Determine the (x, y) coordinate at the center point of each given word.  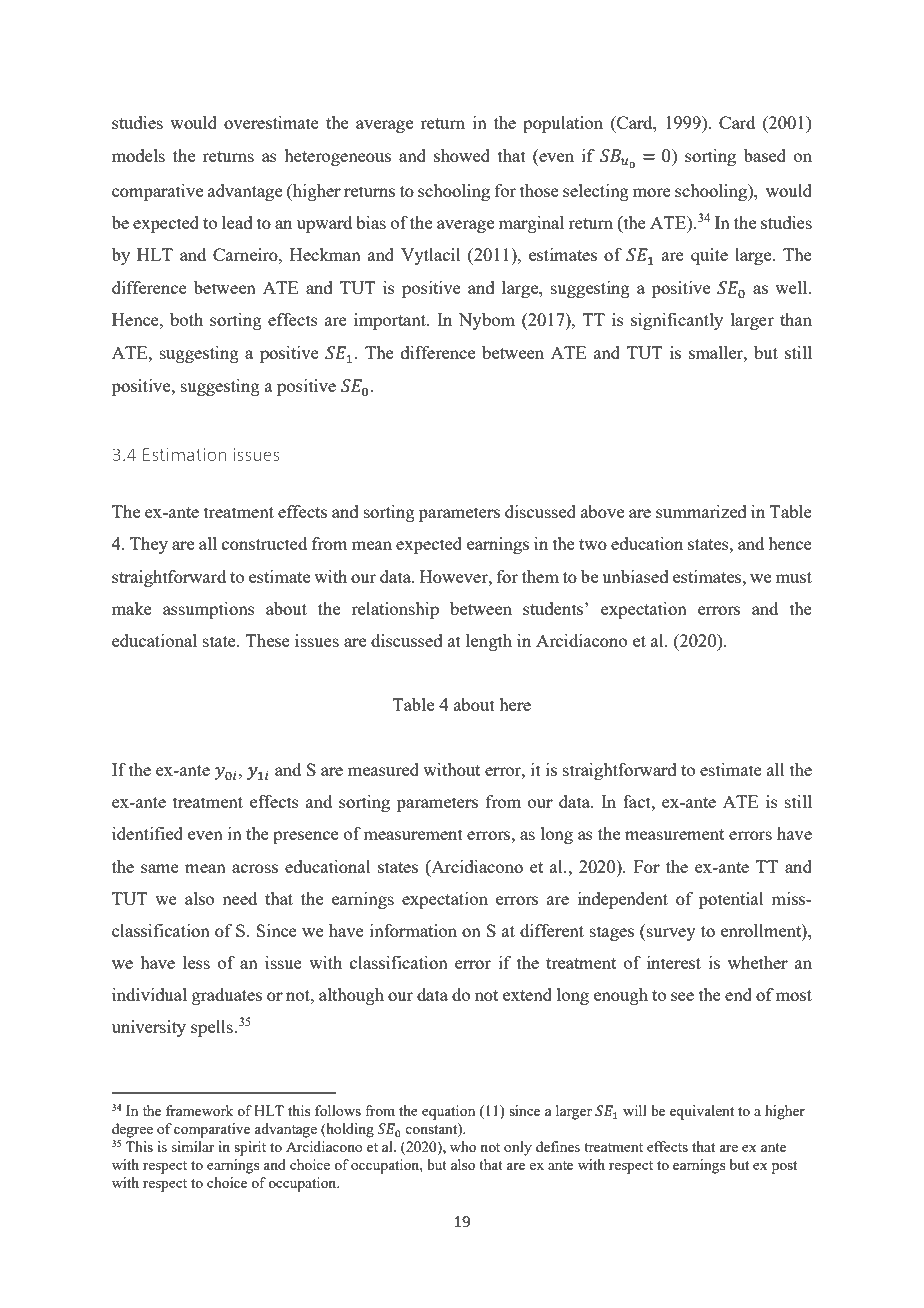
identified (147, 833)
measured (383, 769)
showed (462, 155)
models (138, 155)
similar (193, 1146)
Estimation (184, 454)
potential (731, 900)
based (765, 155)
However (455, 576)
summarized (701, 511)
